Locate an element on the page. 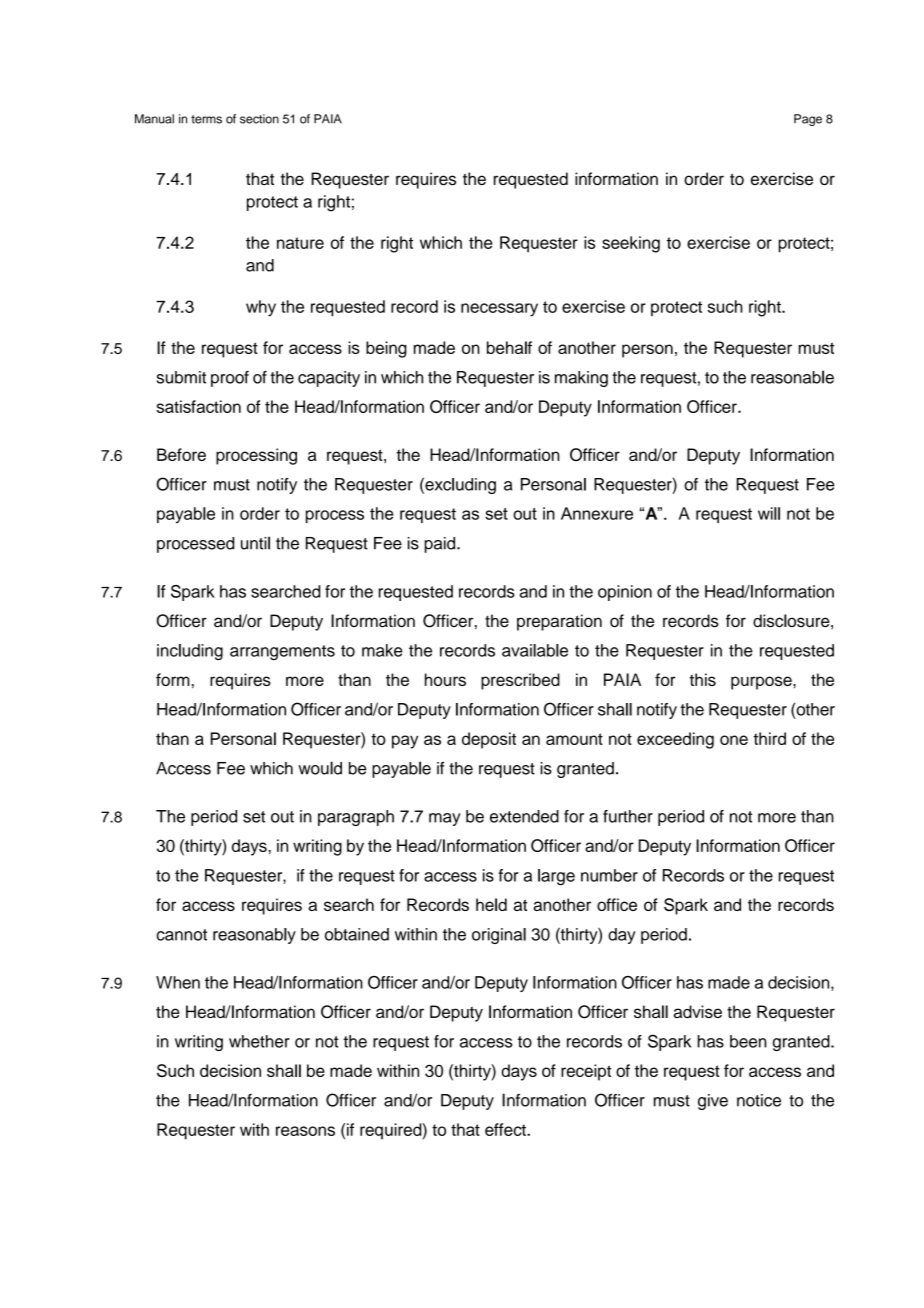 The height and width of the page is (1308, 924). further is located at coordinates (628, 816).
